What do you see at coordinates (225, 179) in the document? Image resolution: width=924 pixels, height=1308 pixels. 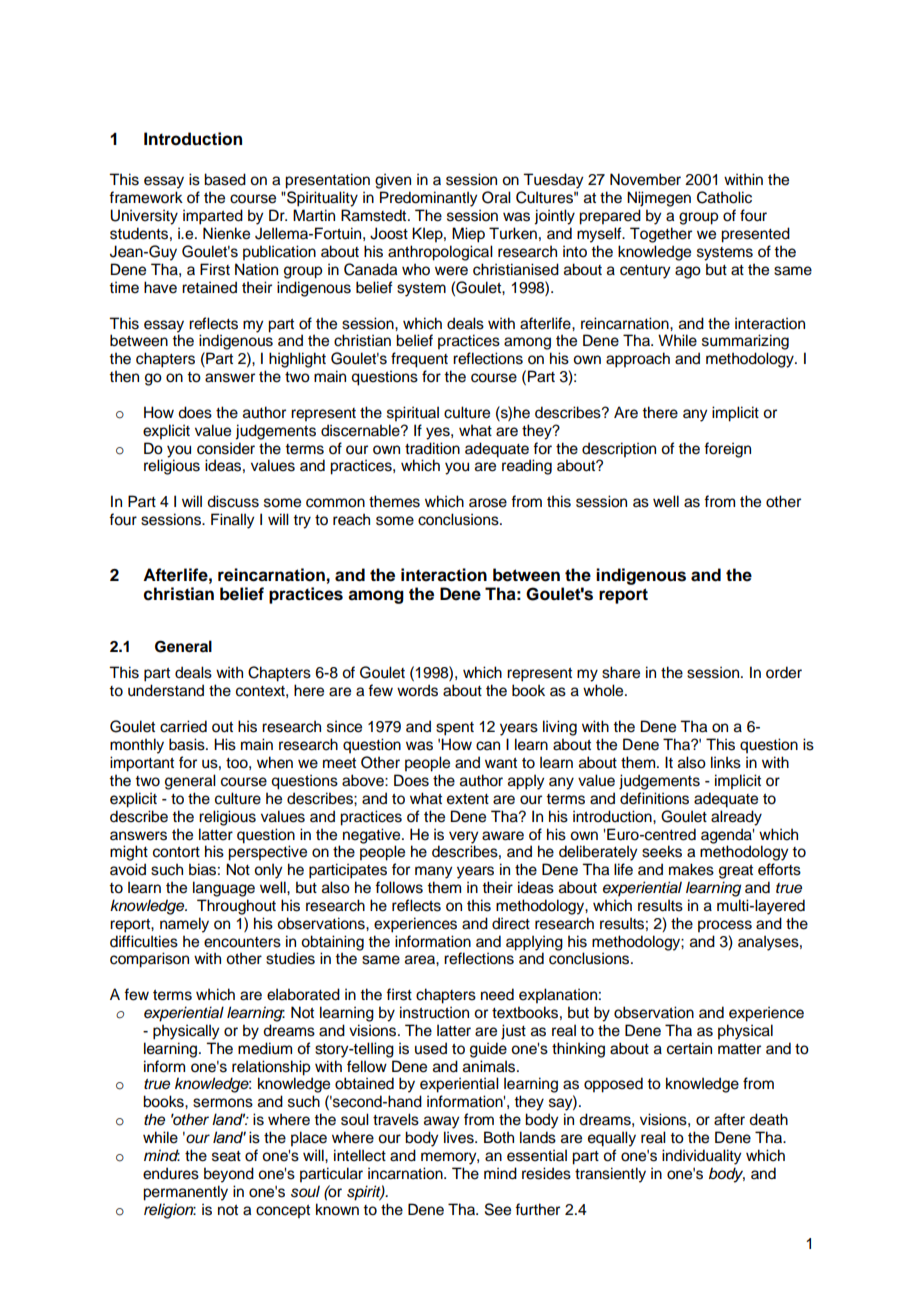 I see `based` at bounding box center [225, 179].
